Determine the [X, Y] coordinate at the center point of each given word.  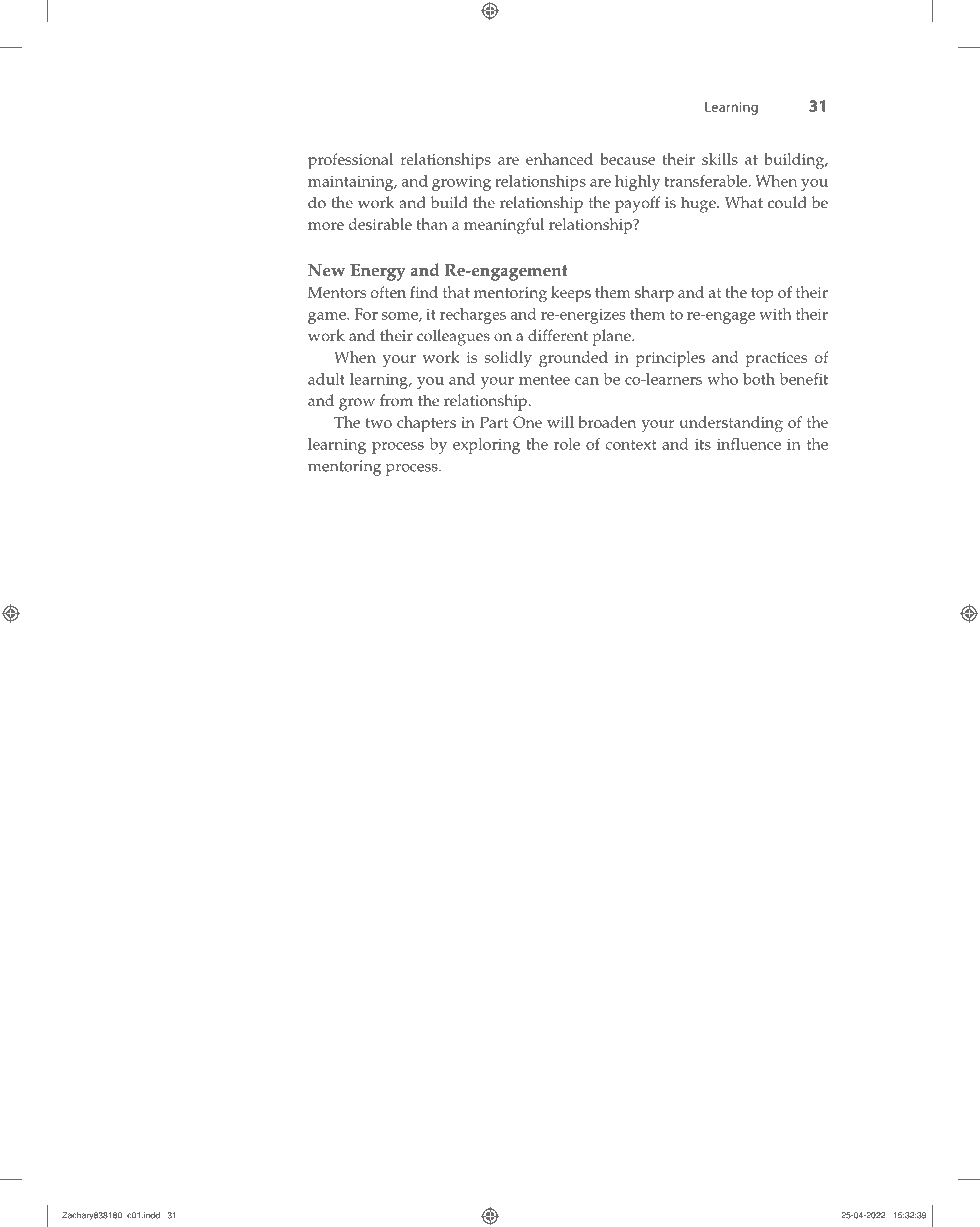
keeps [571, 294]
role [567, 444]
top [762, 295]
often [388, 292]
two [378, 423]
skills [720, 159]
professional [350, 161]
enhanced [559, 159]
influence [749, 444]
